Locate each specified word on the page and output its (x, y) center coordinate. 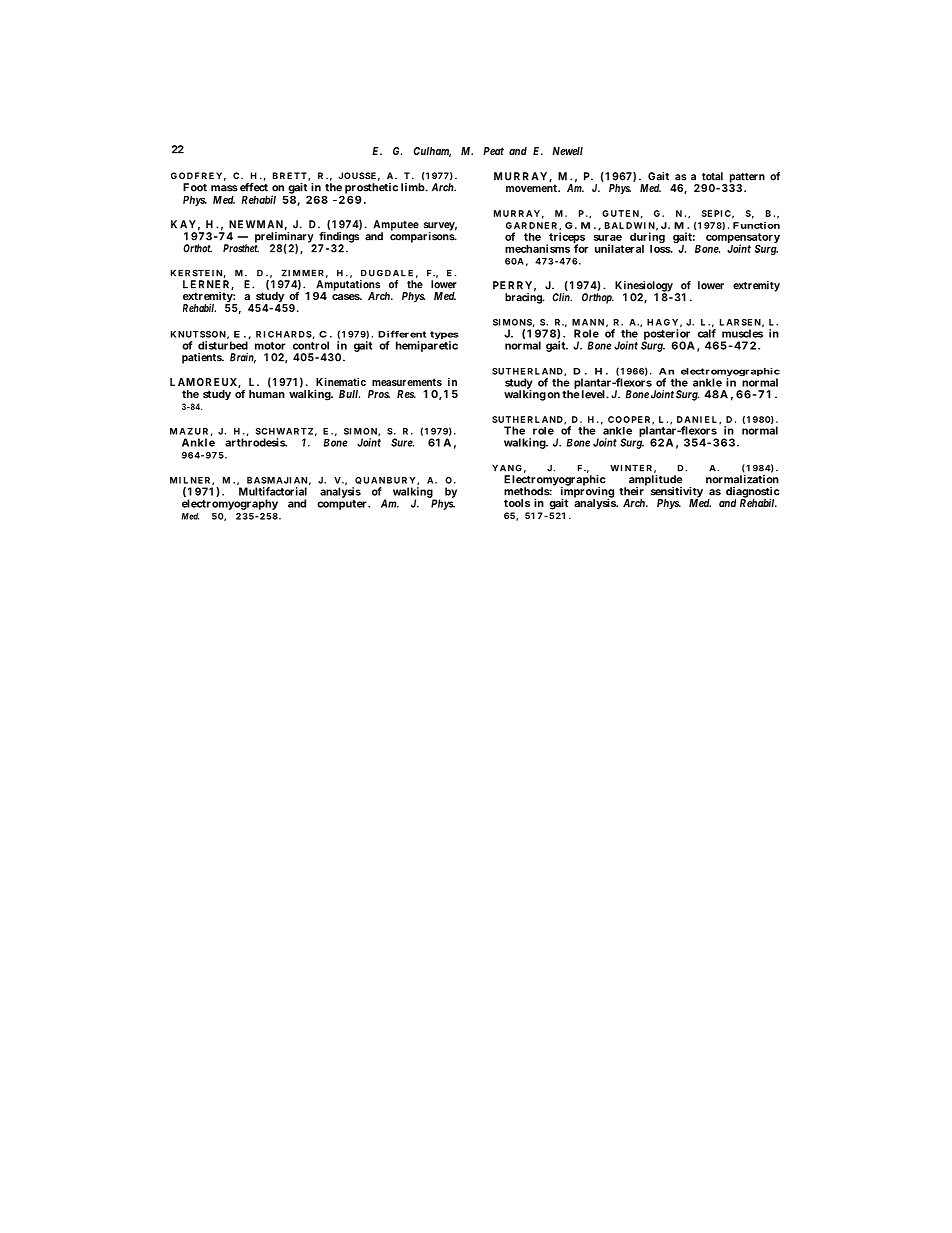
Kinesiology (644, 287)
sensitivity (677, 493)
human (267, 394)
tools (517, 503)
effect (254, 187)
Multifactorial (273, 491)
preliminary (285, 237)
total (712, 176)
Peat (493, 151)
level (594, 394)
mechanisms (537, 248)
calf (707, 332)
